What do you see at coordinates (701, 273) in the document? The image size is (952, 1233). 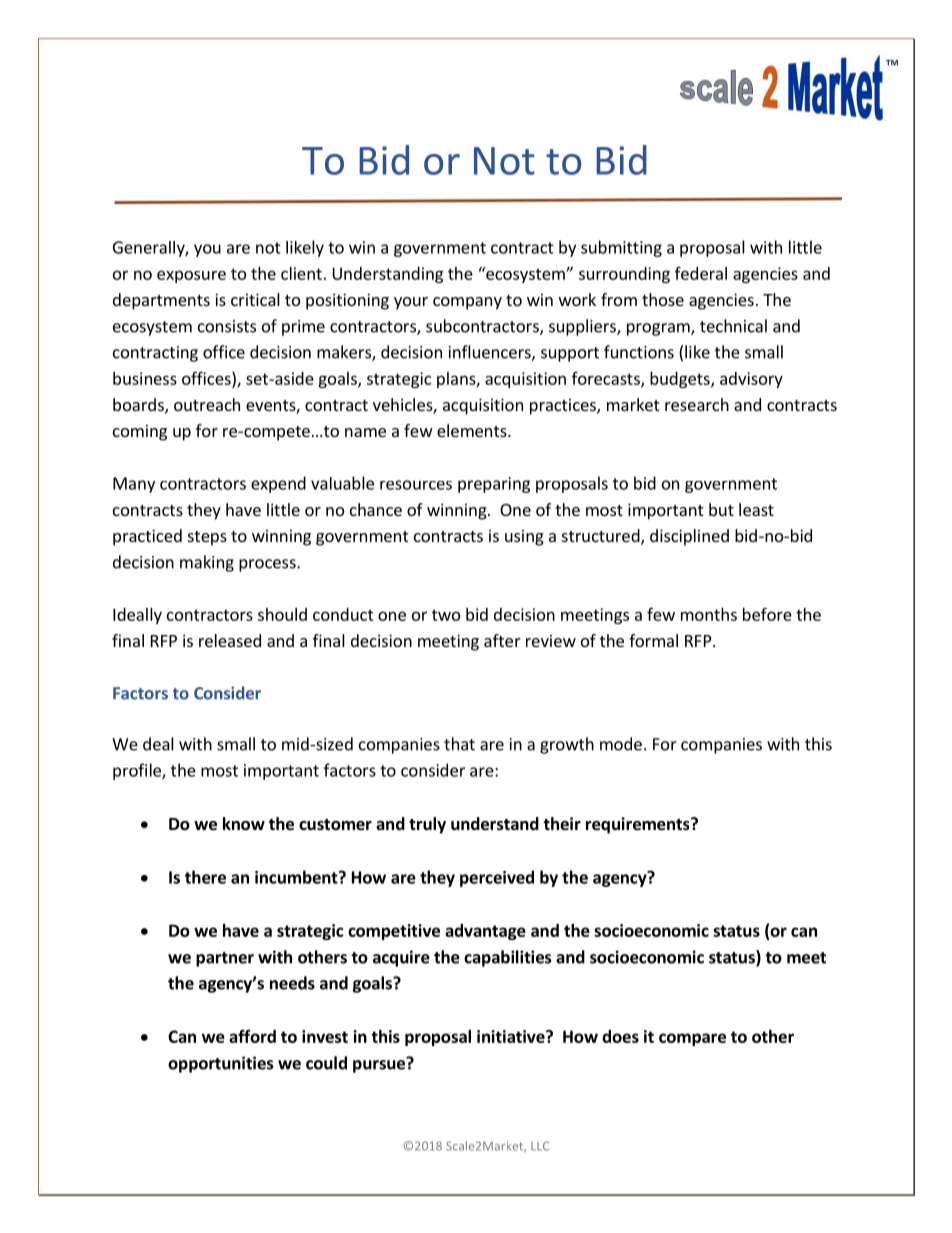 I see `federal` at bounding box center [701, 273].
